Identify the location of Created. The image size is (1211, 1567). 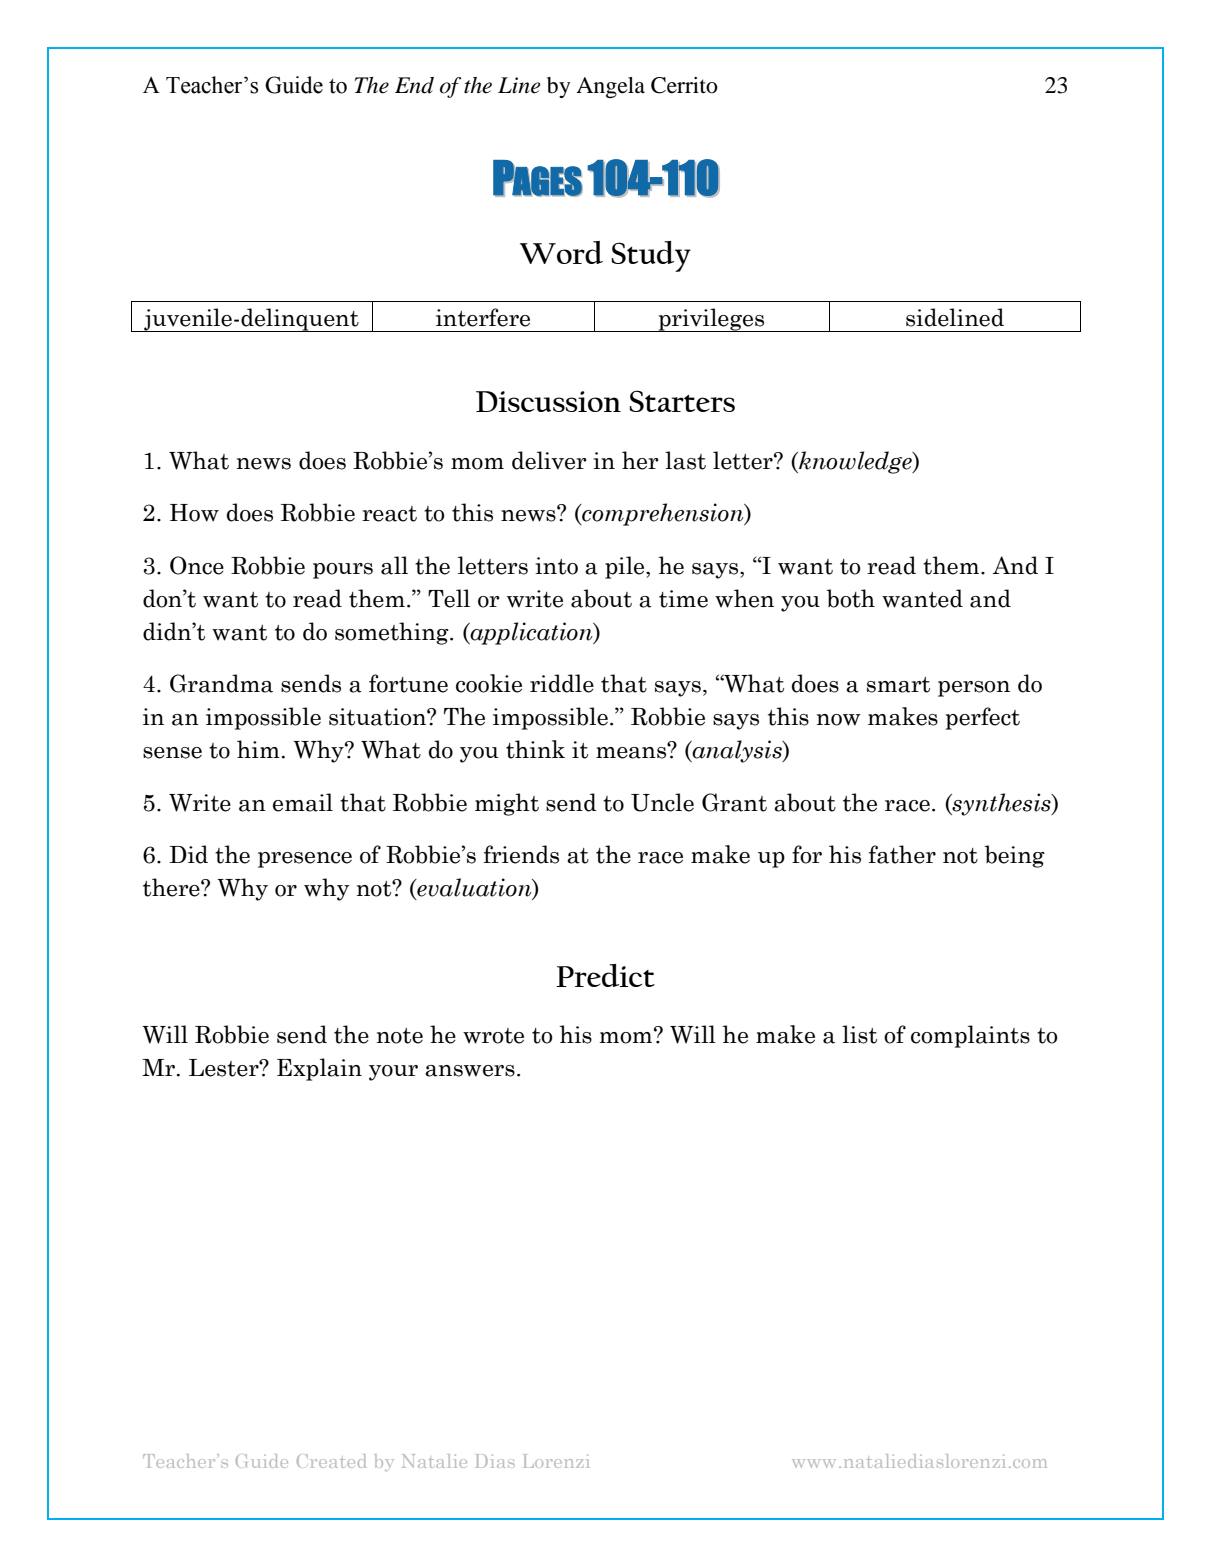
(331, 1461).
